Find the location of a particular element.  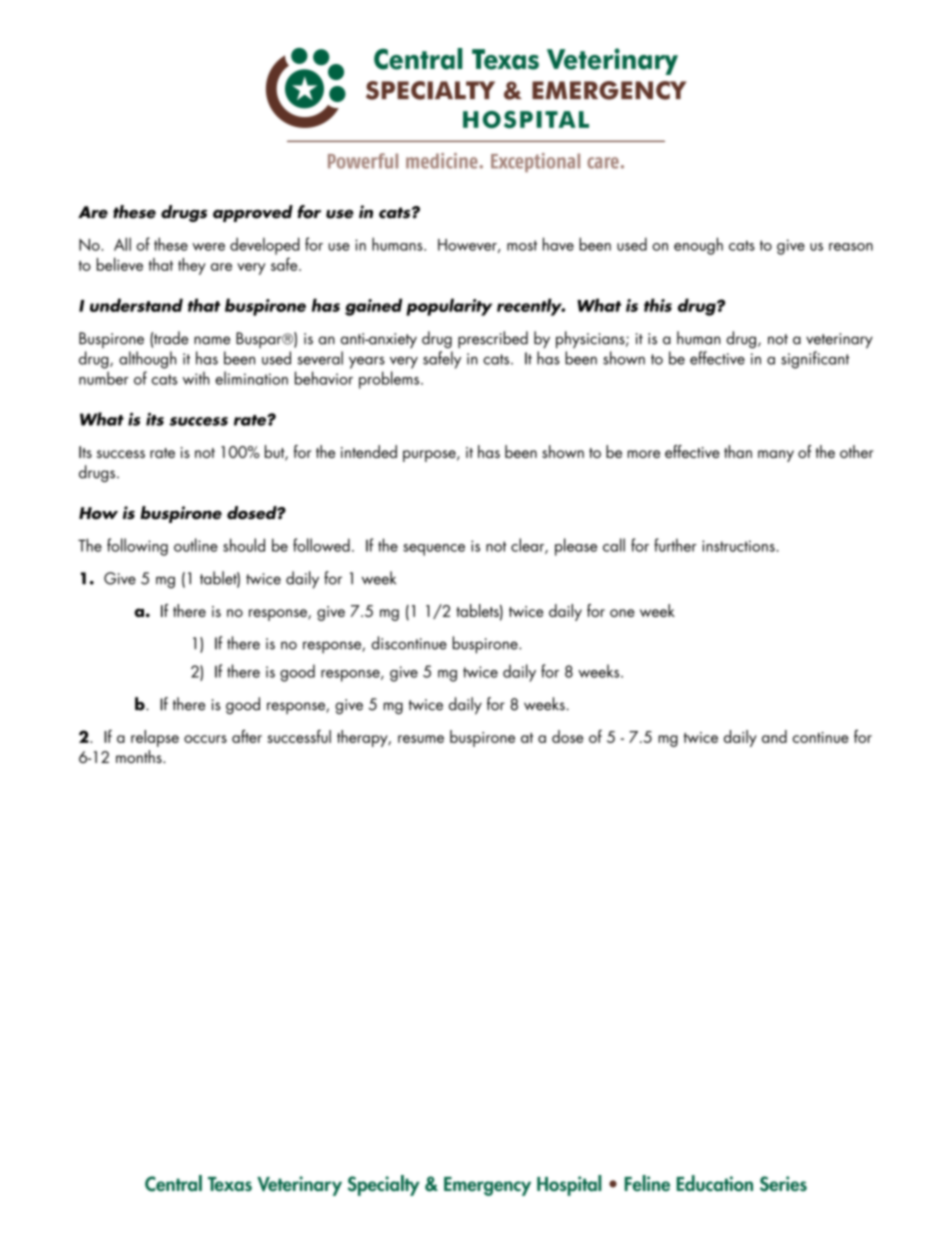

Education is located at coordinates (715, 1183).
